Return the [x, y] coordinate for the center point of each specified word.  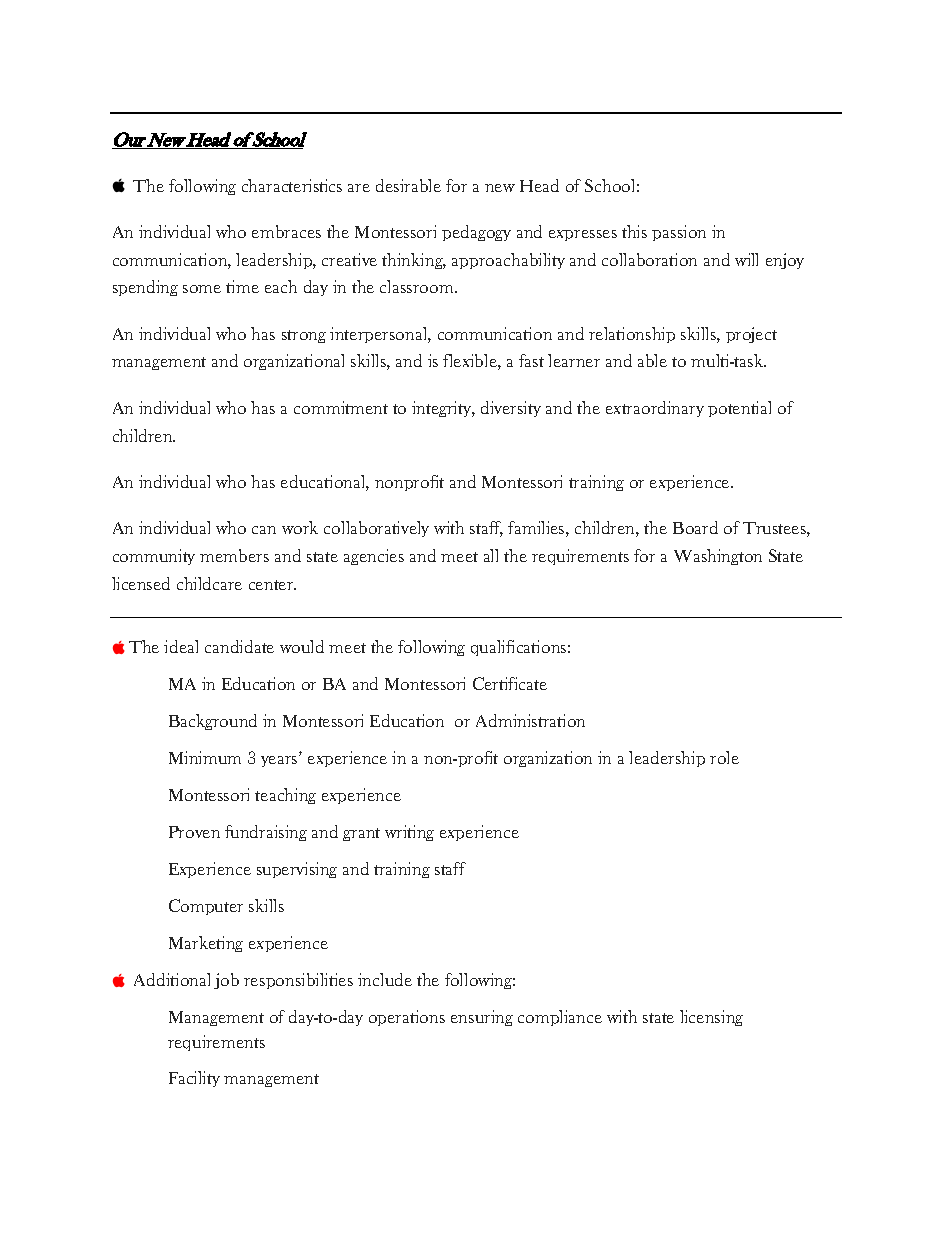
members [234, 555]
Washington [718, 557]
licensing [711, 1018]
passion [679, 233]
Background [213, 722]
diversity [511, 409]
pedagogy [476, 233]
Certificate [510, 683]
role [724, 757]
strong [304, 336]
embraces [286, 231]
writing [409, 833]
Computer [206, 907]
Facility [194, 1079]
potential [739, 409]
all [491, 555]
